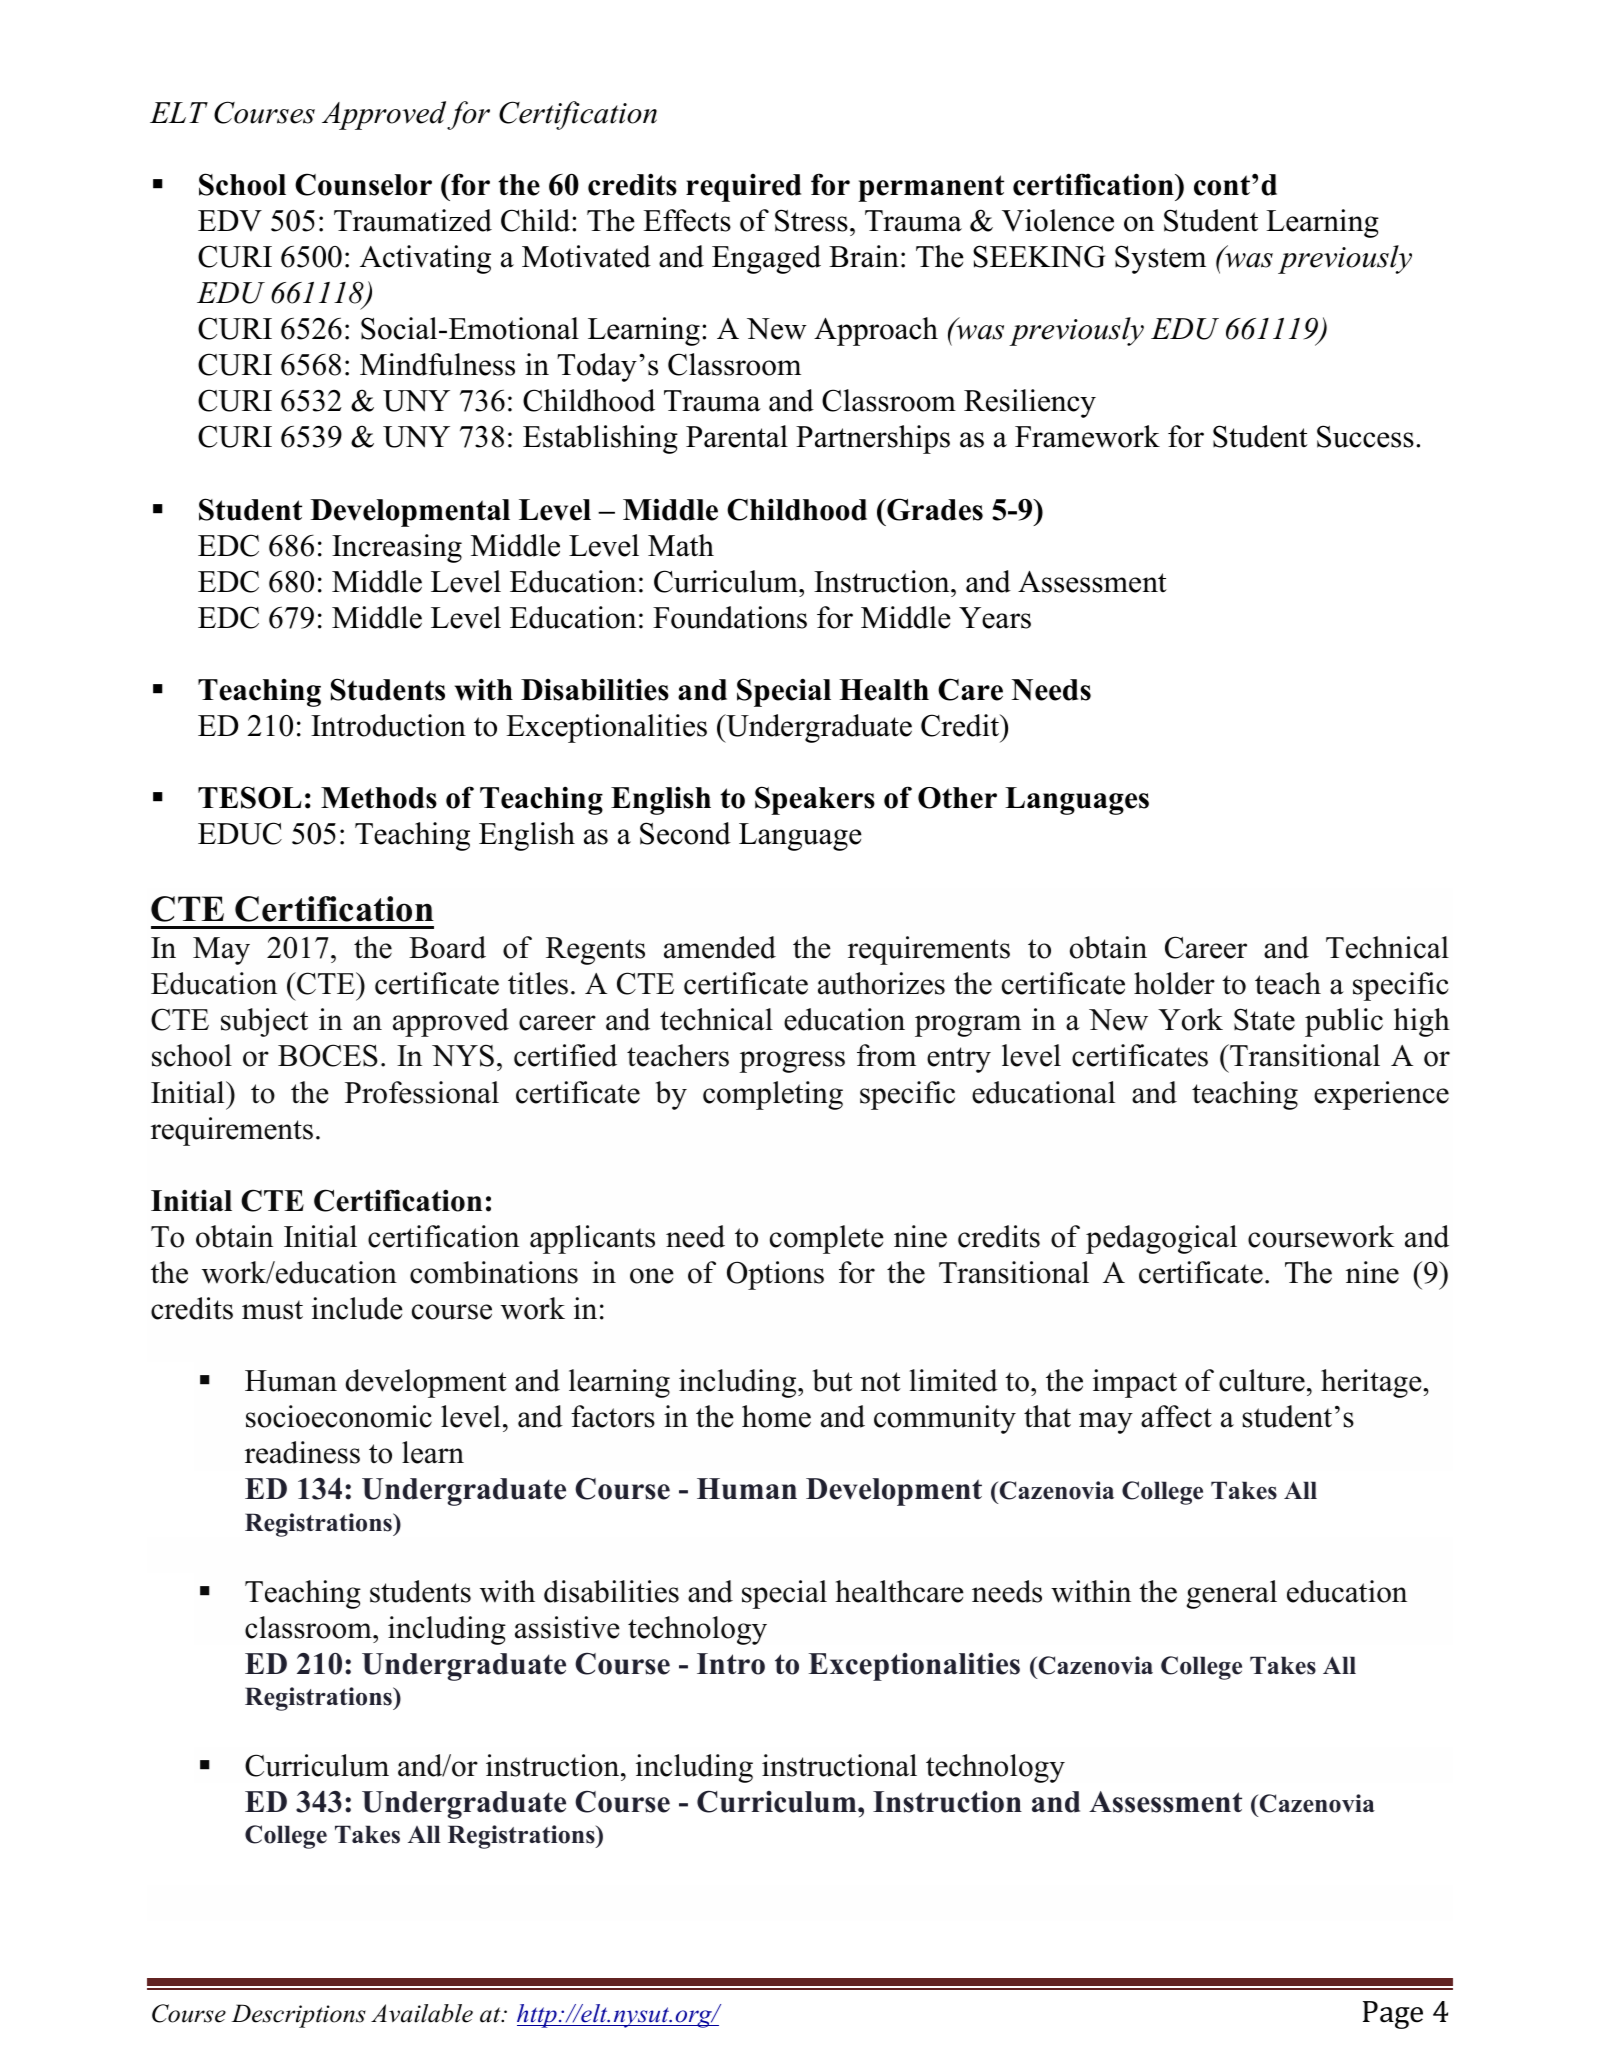 The width and height of the screenshot is (1600, 2070). I want to click on Professional, so click(422, 1092).
